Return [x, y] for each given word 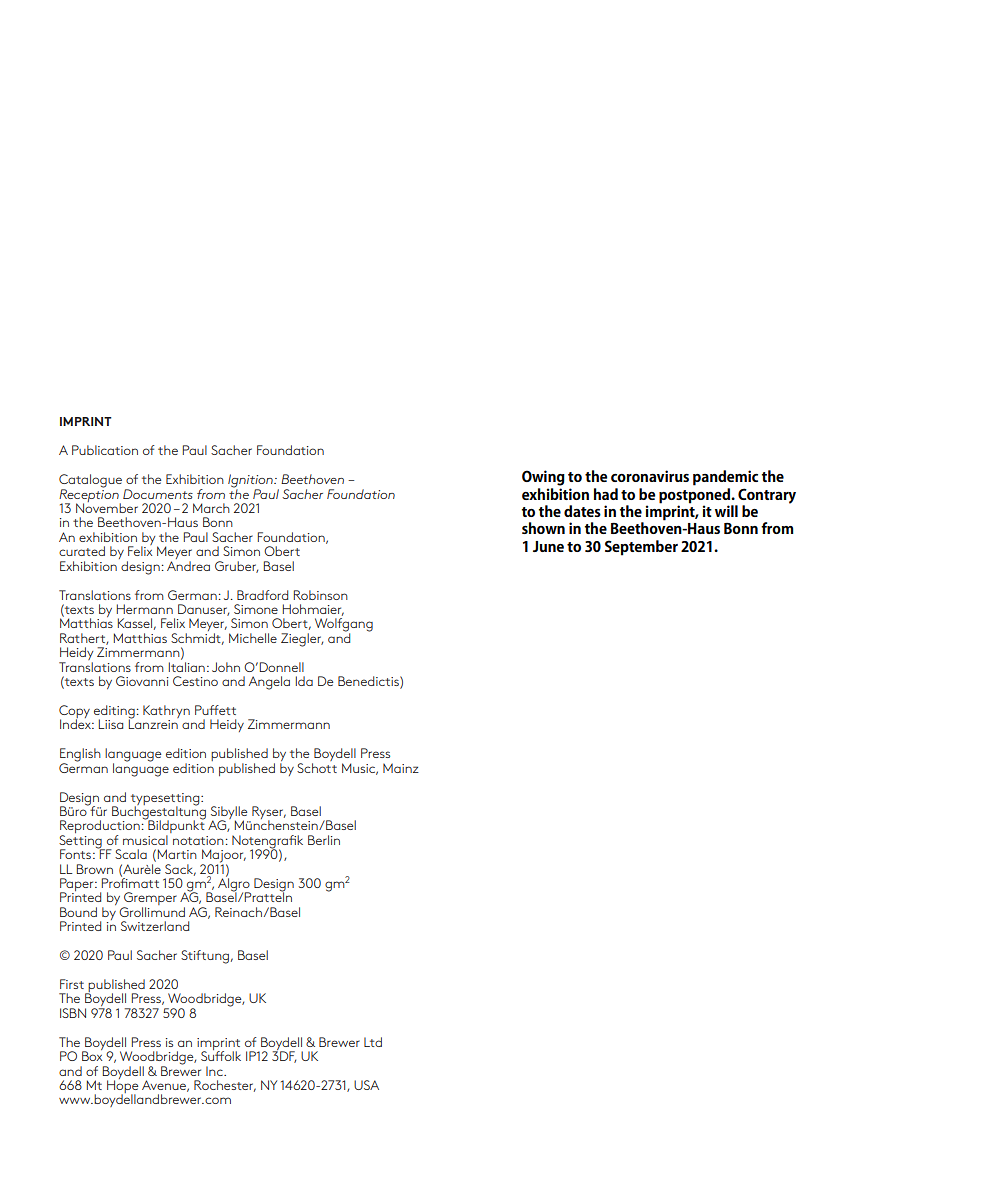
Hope [122, 1087]
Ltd [373, 1042]
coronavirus [650, 476]
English [80, 756]
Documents [158, 494]
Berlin [324, 840]
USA [366, 1085]
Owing [543, 478]
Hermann [145, 609]
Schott [317, 768]
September [641, 548]
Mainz [401, 768]
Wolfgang [344, 626]
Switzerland [155, 926]
